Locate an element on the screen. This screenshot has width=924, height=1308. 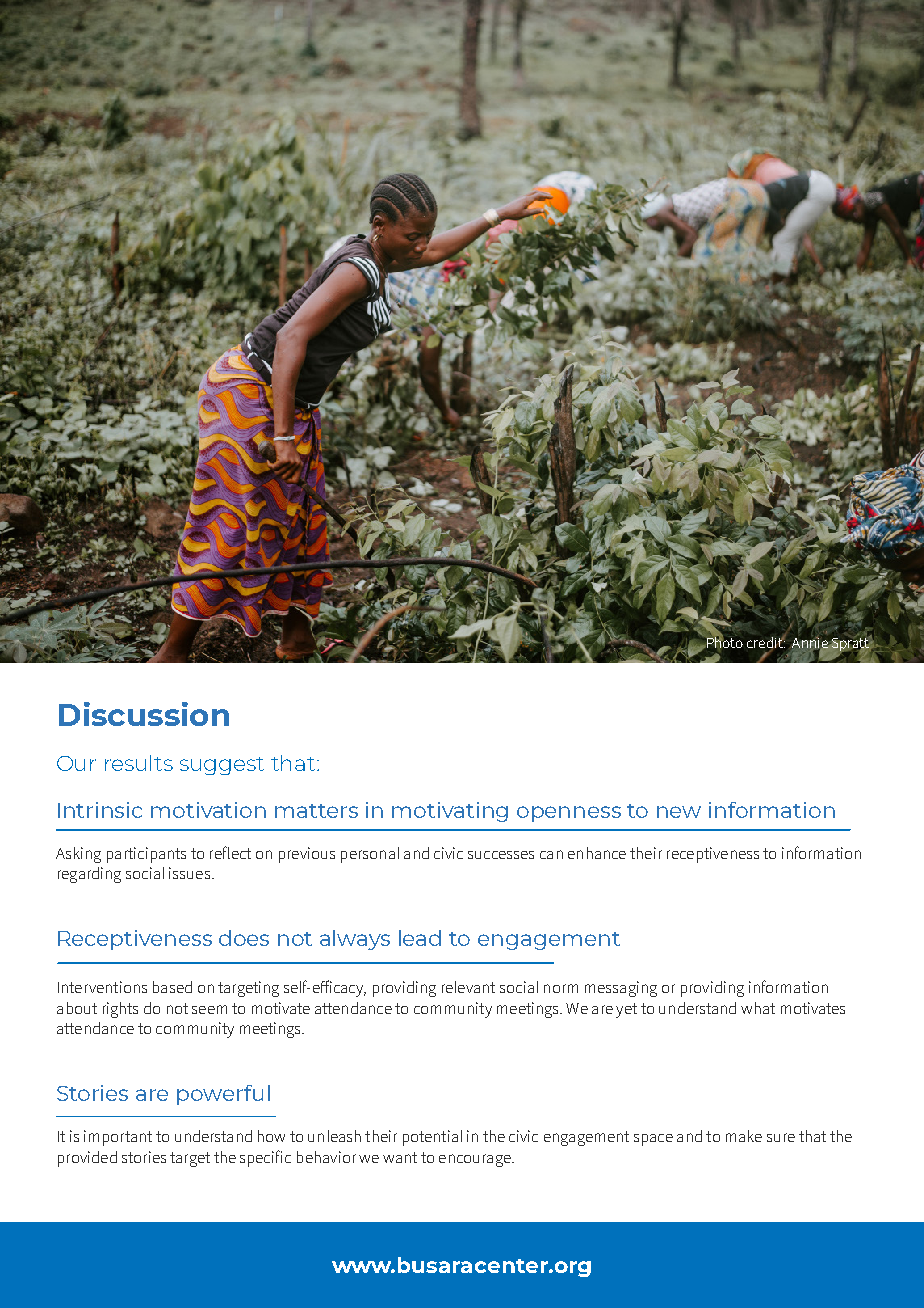
motivation is located at coordinates (208, 810).
